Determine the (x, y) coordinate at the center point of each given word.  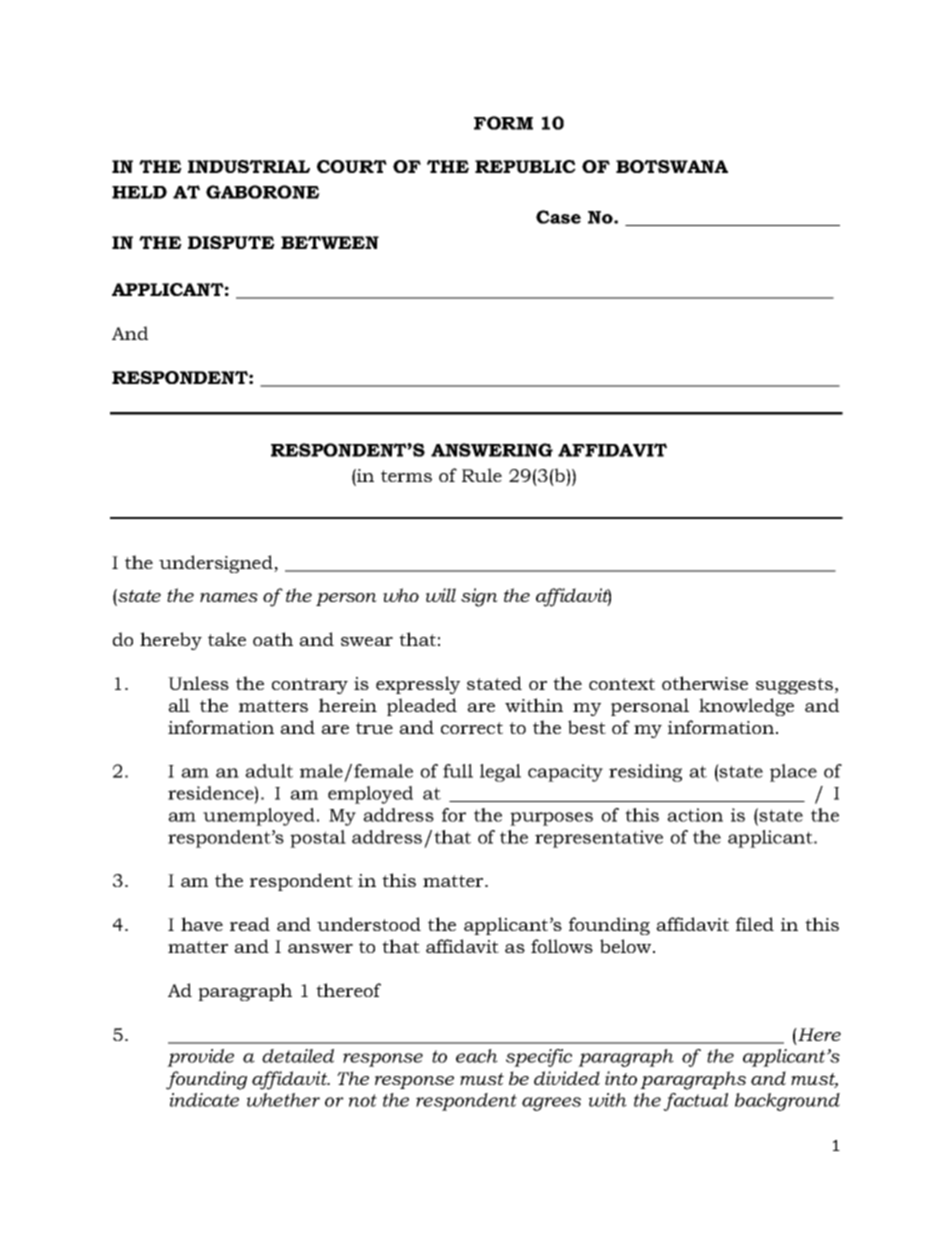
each (477, 1056)
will (441, 595)
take (227, 639)
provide (200, 1058)
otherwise (705, 683)
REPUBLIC (525, 166)
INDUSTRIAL (249, 166)
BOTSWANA (672, 166)
